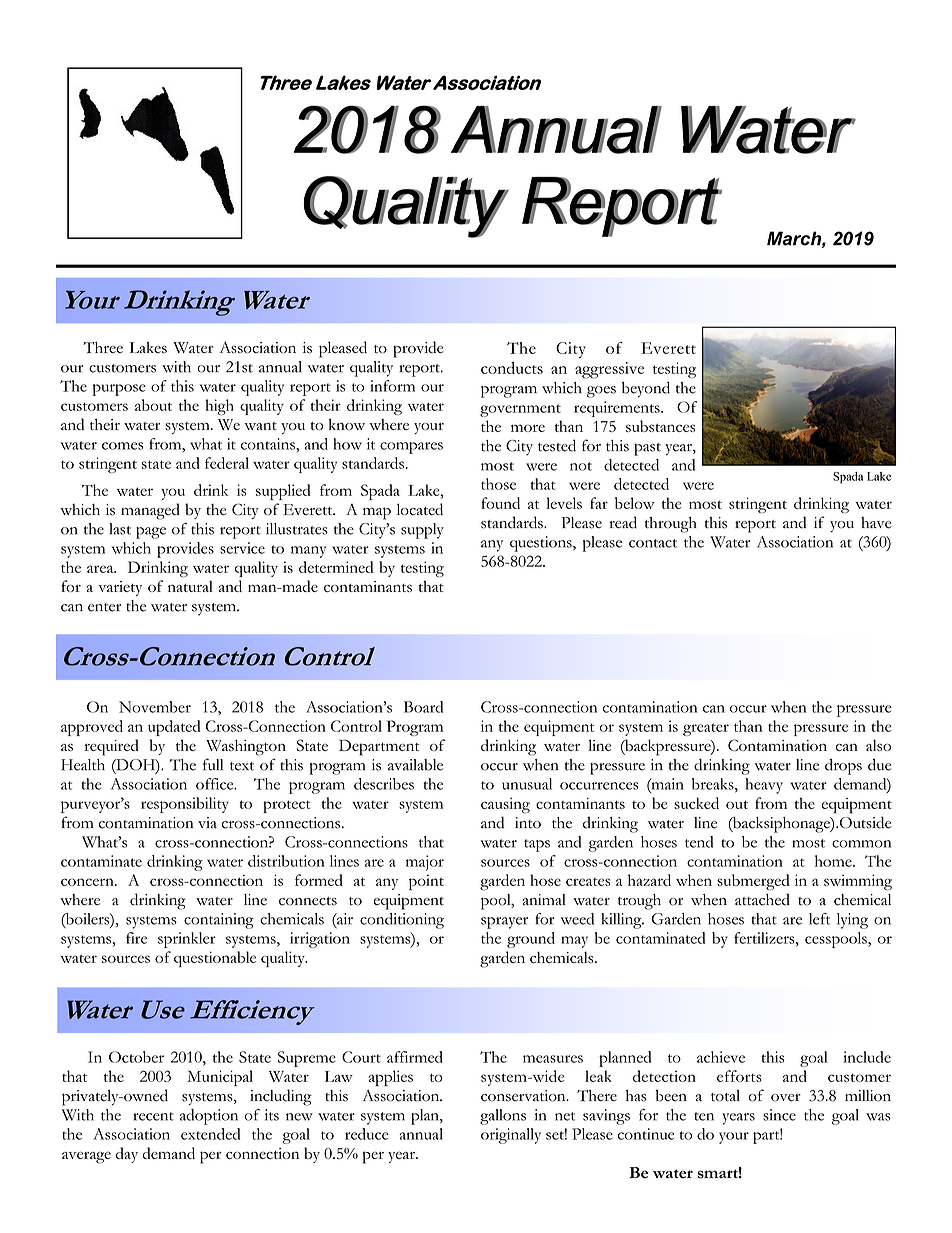 This screenshot has width=952, height=1233. Describe the element at coordinates (426, 882) in the screenshot. I see `point` at that location.
